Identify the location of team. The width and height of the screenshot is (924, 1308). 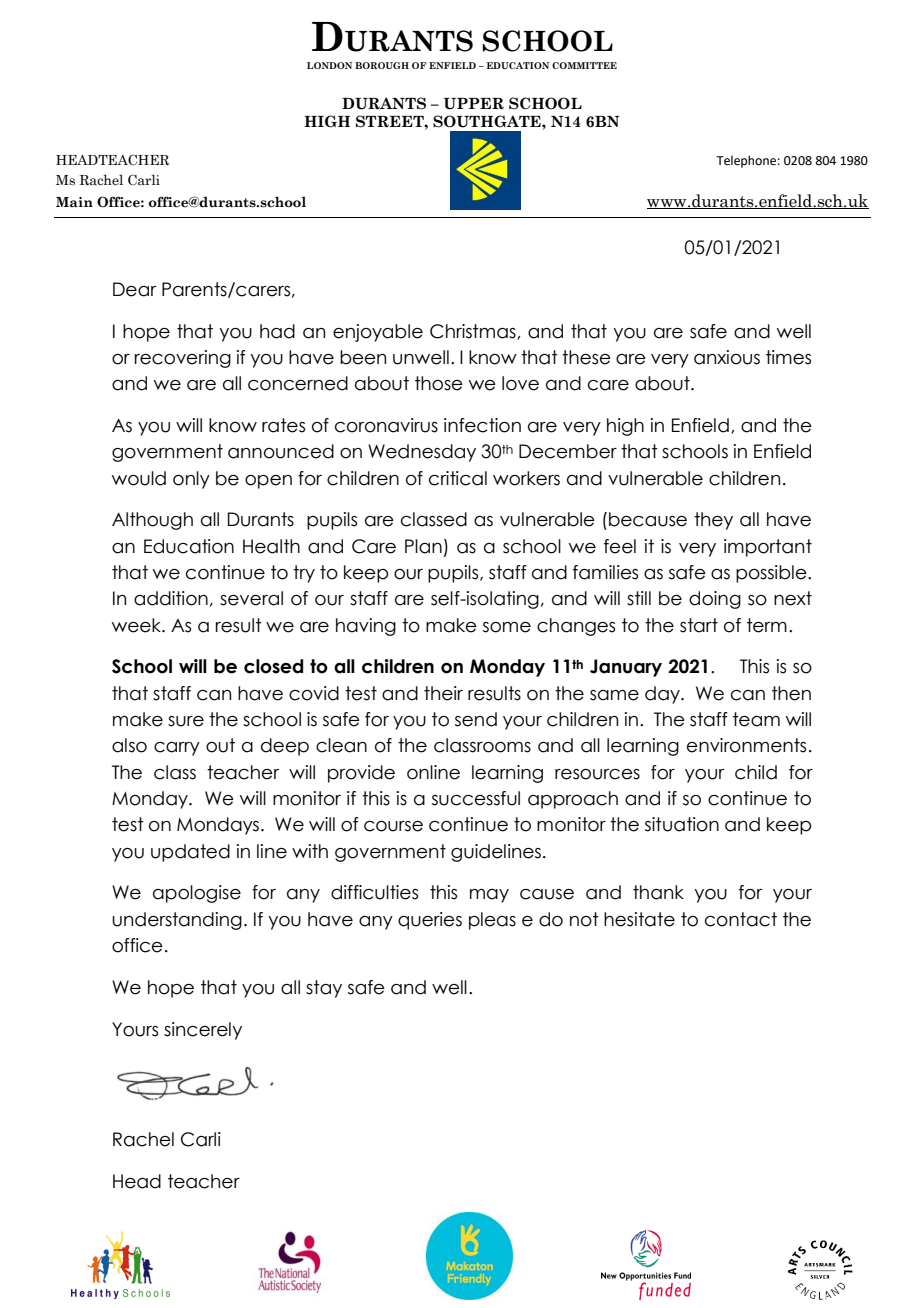
(756, 719).
